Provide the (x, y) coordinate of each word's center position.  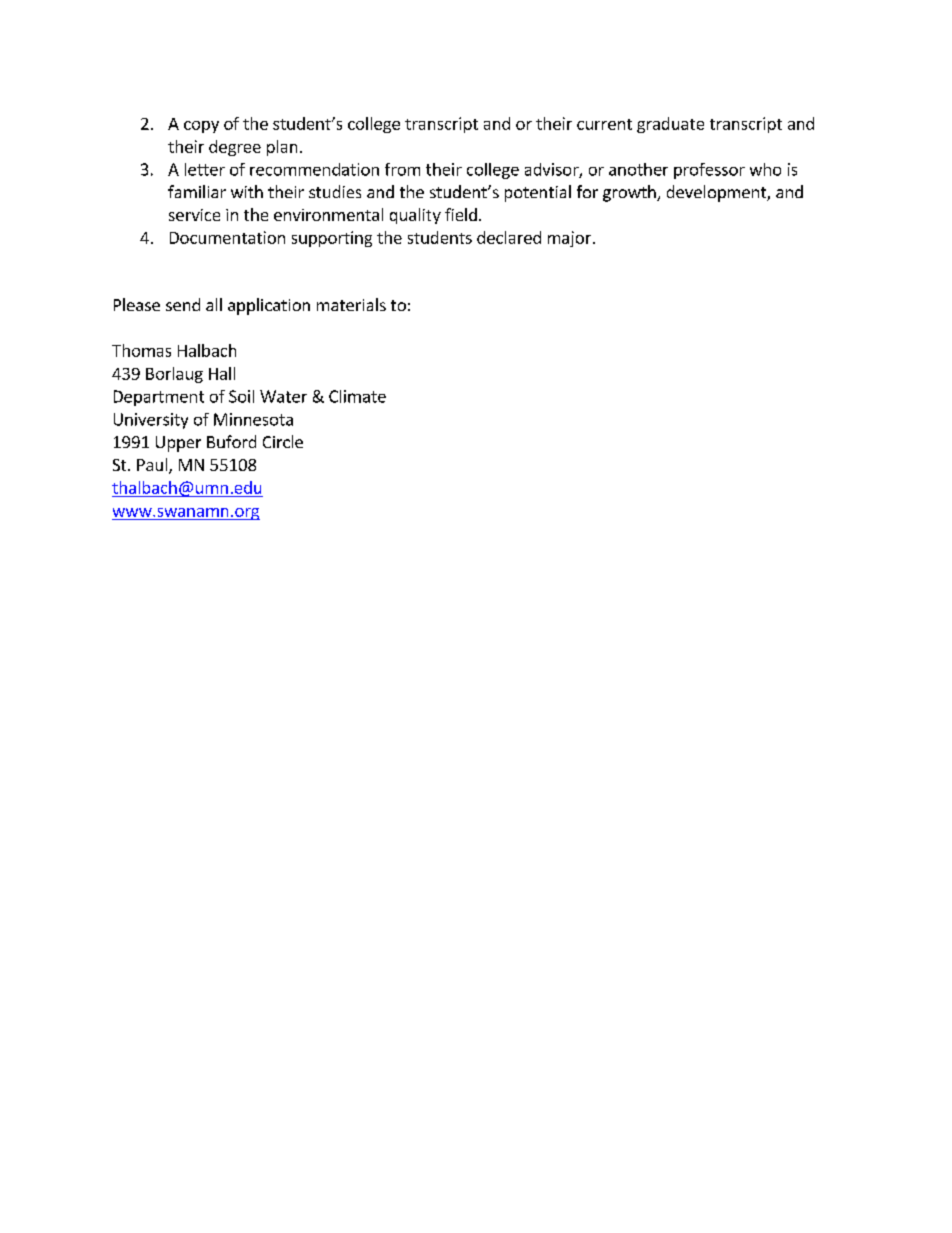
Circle (283, 441)
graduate (670, 125)
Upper (178, 444)
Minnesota (253, 419)
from (402, 169)
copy (201, 127)
